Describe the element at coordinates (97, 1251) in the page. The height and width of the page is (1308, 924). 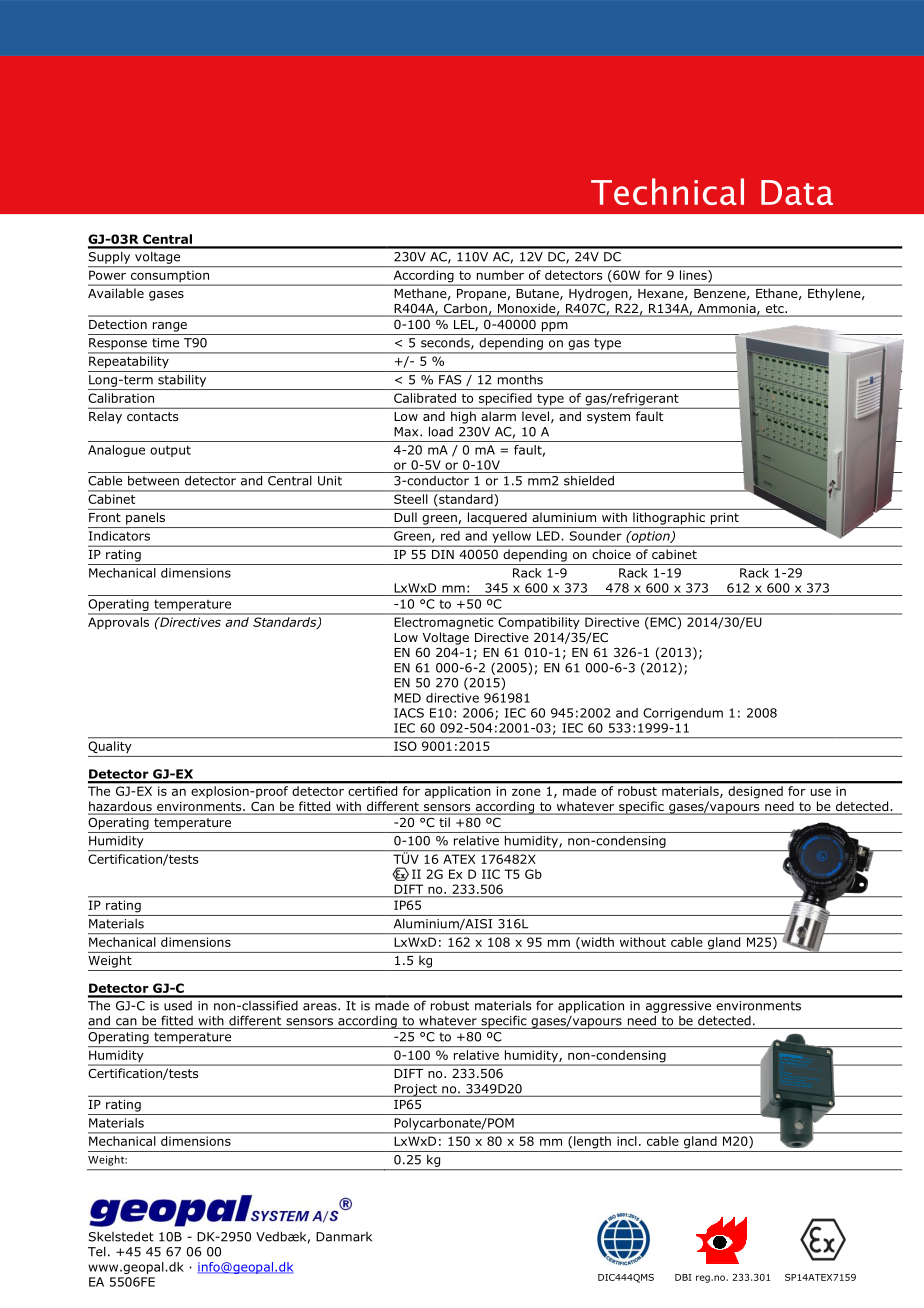
I see `Tel` at that location.
